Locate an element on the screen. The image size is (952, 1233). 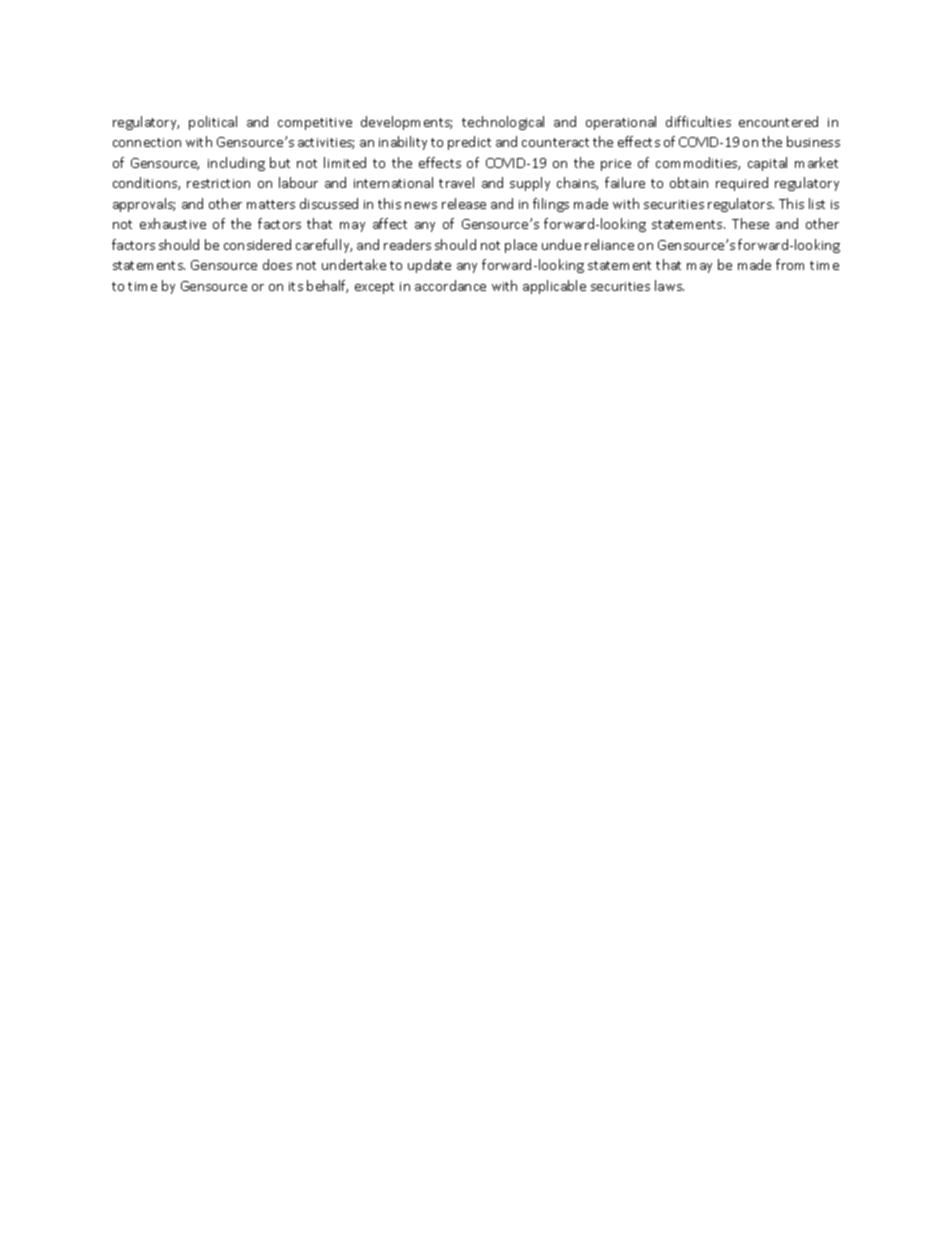
accordance is located at coordinates (450, 285).
